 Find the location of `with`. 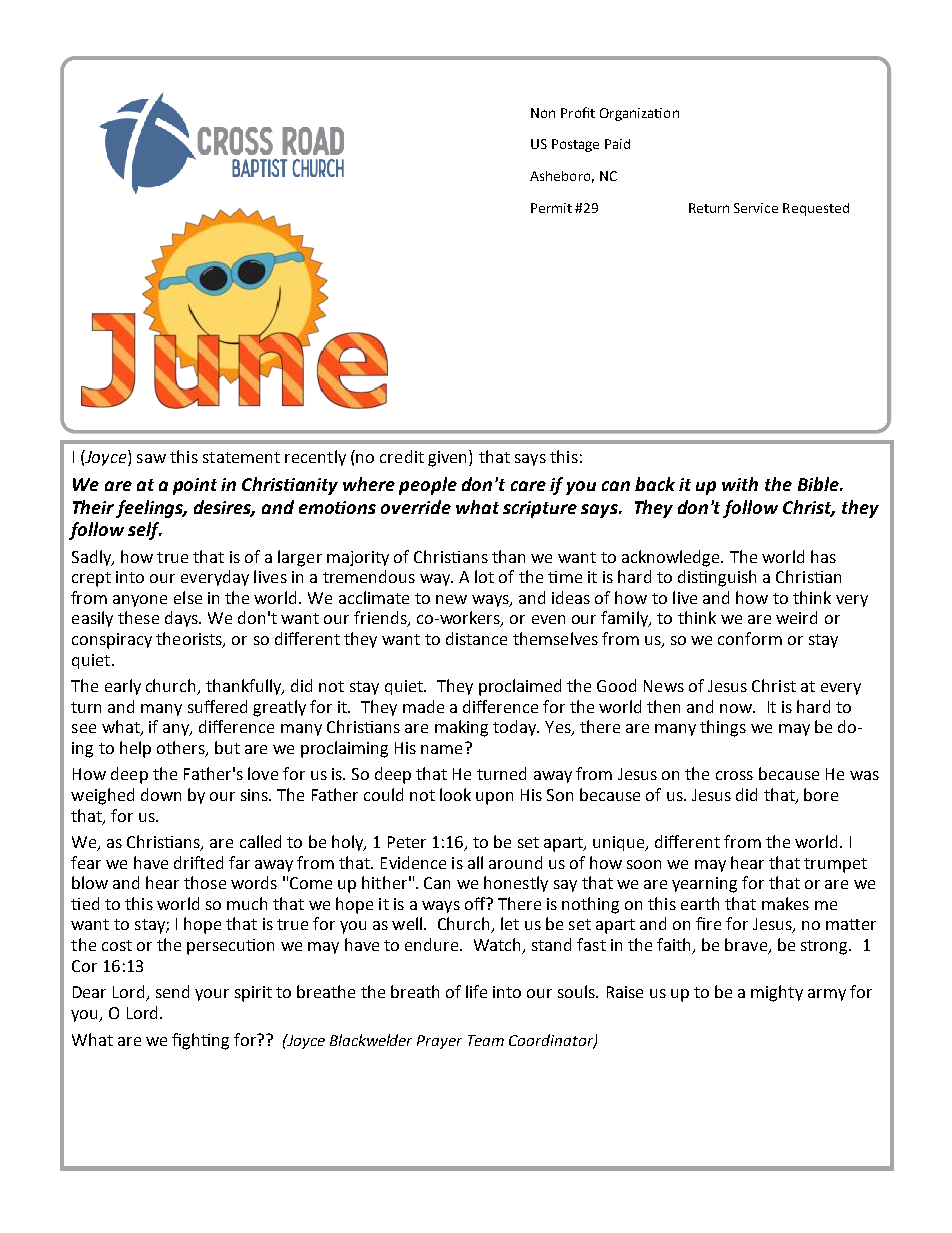

with is located at coordinates (740, 484).
